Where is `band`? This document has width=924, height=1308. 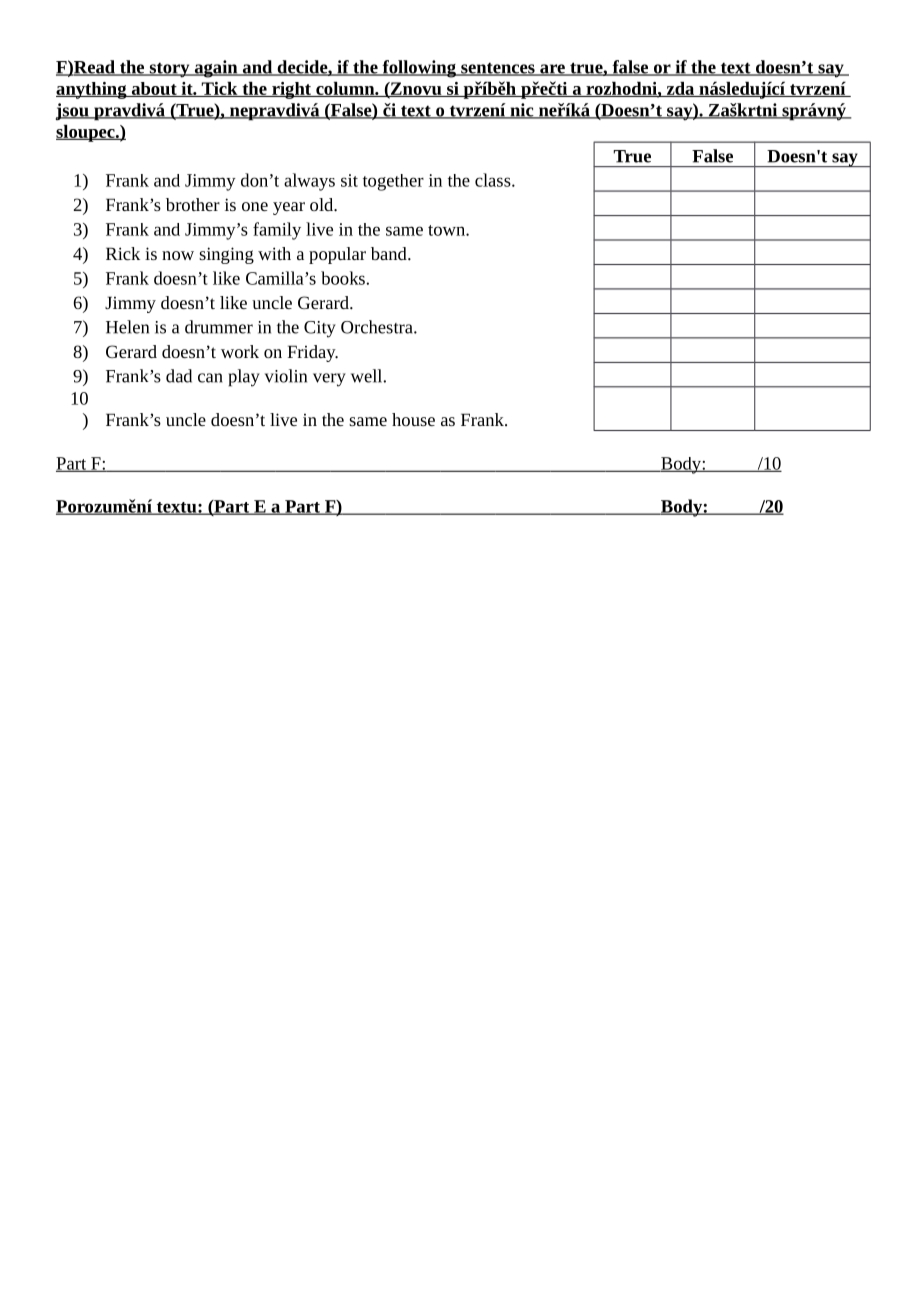 band is located at coordinates (390, 253).
